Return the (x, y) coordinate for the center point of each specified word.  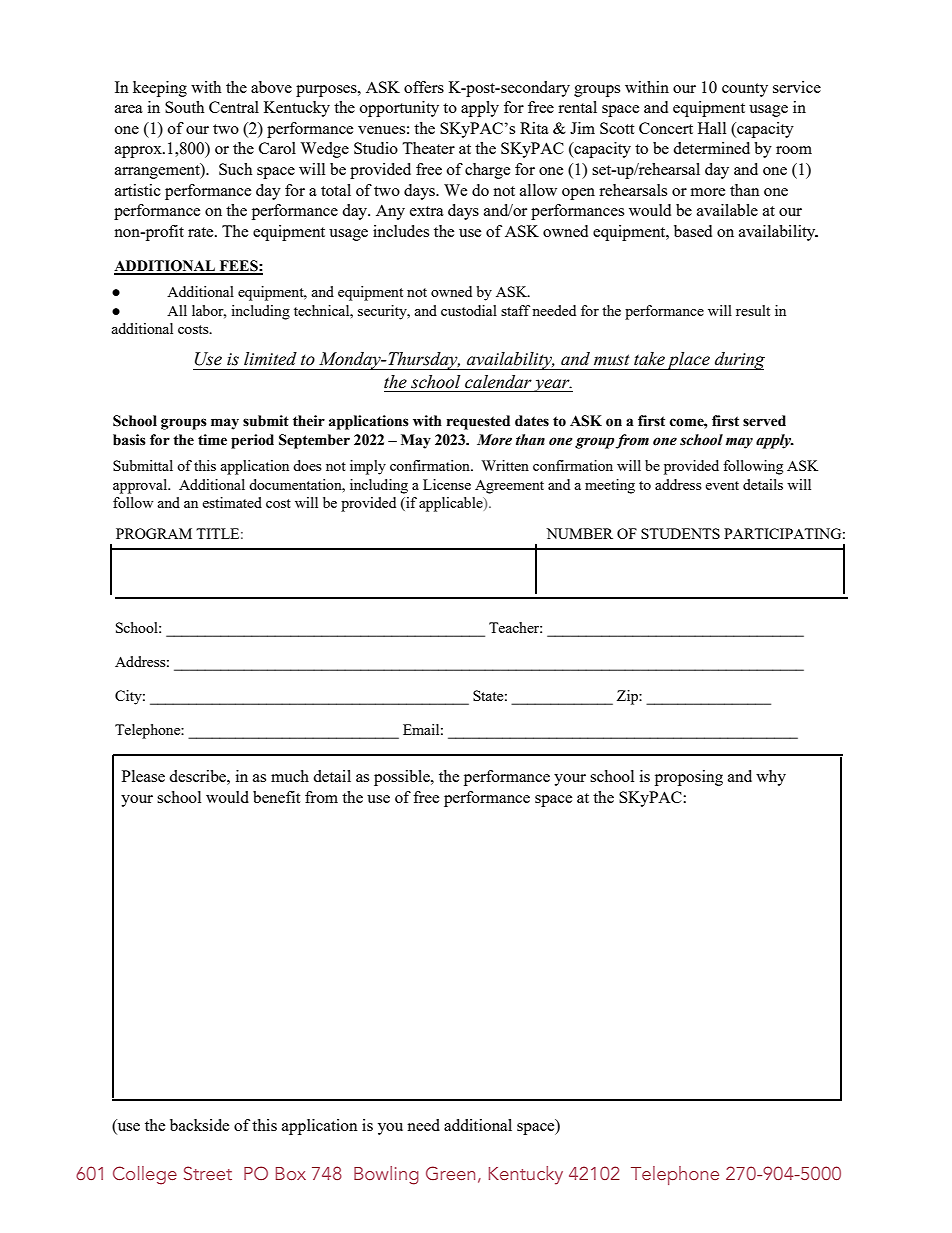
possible (403, 778)
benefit (276, 797)
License (447, 484)
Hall (712, 128)
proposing (689, 778)
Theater (428, 148)
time (212, 440)
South (184, 107)
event (722, 485)
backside (199, 1125)
